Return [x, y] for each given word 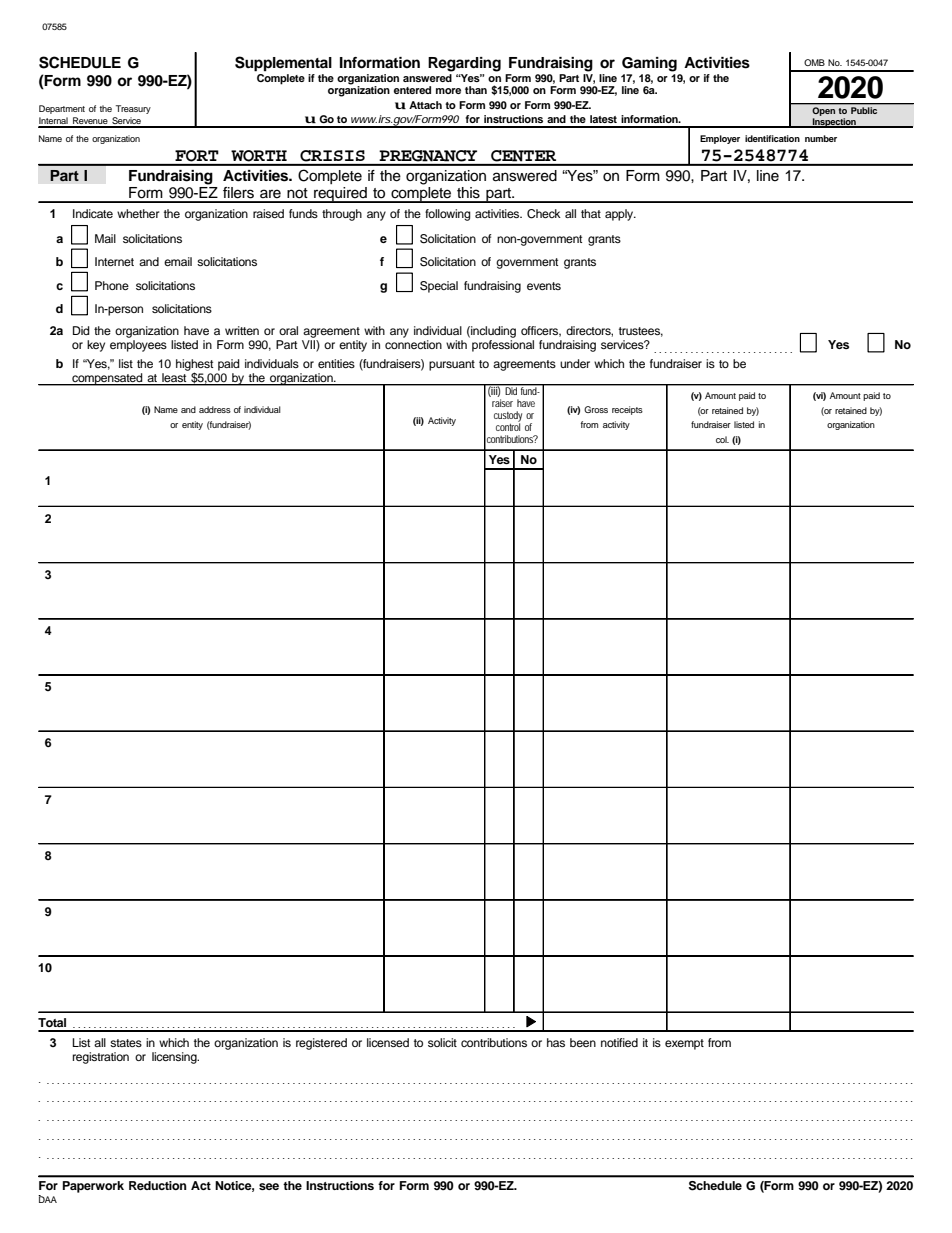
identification [772, 138]
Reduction [158, 1185]
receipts [627, 410]
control [508, 426]
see [269, 1186]
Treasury [133, 109]
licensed [388, 1042]
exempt [684, 1044]
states [126, 1043]
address [215, 409]
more [448, 91]
